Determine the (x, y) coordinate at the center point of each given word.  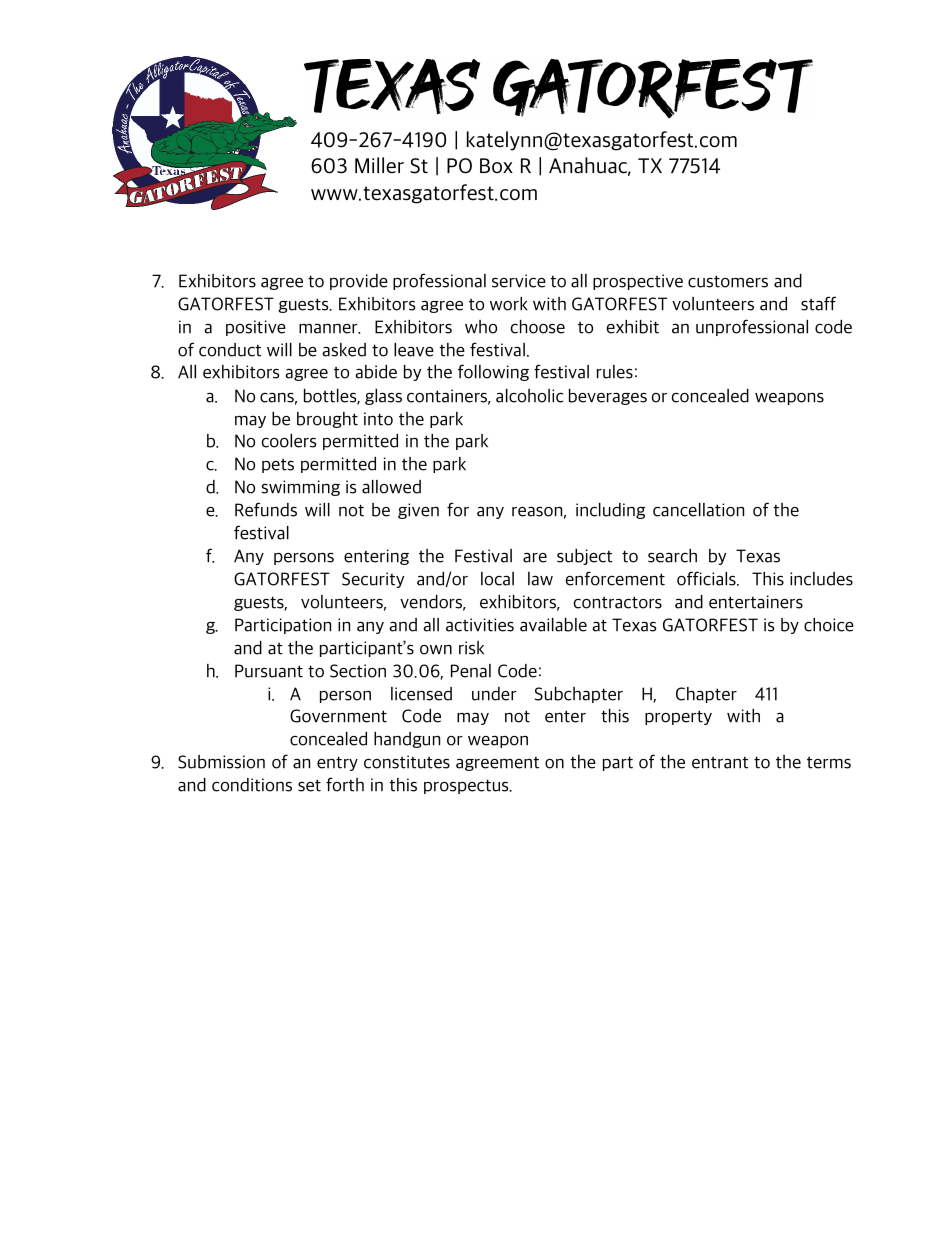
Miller (379, 165)
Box (496, 166)
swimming (300, 488)
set (309, 785)
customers (728, 281)
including (610, 511)
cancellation (698, 510)
